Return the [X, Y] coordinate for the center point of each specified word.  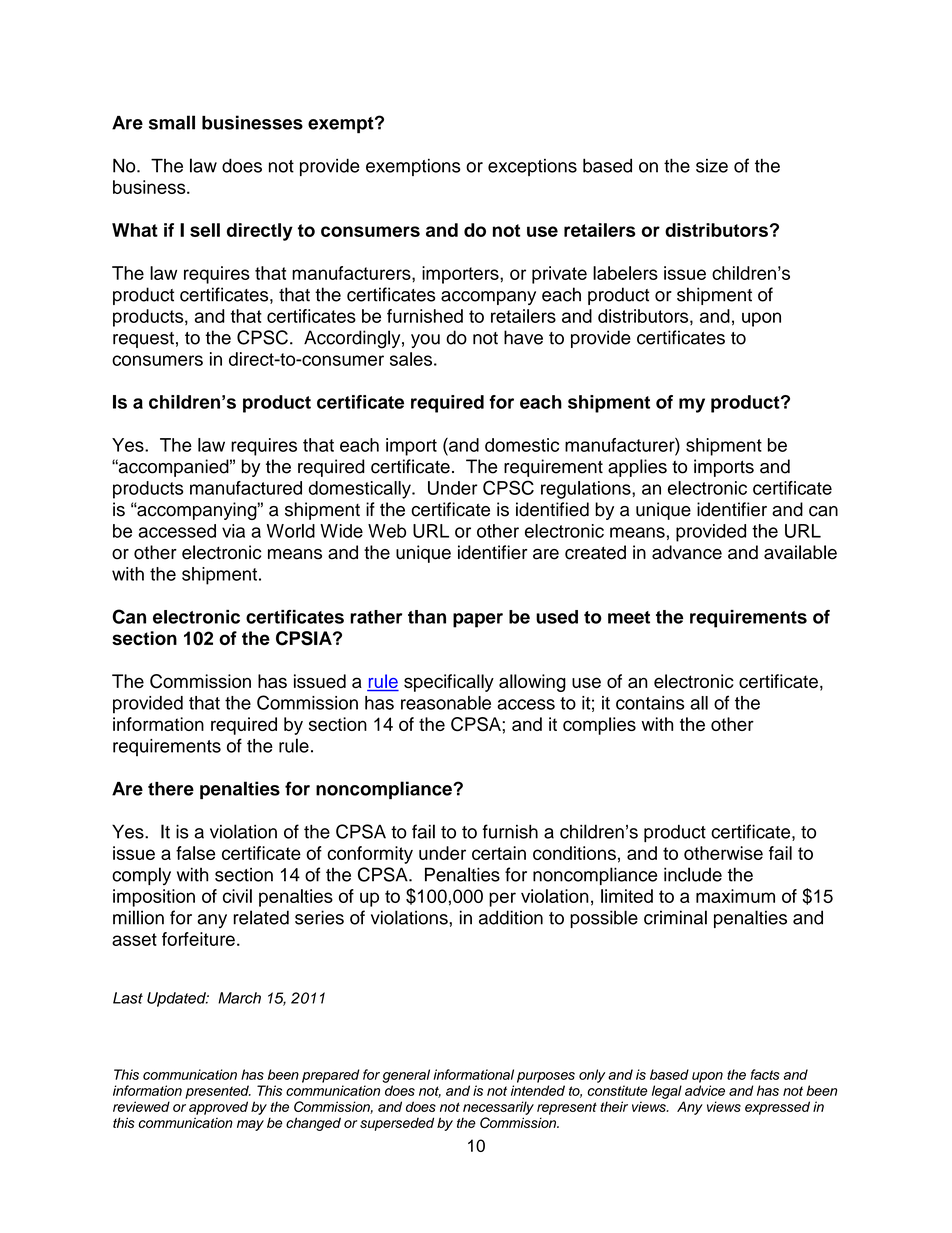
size [712, 166]
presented [218, 1092]
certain [499, 853]
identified [552, 509]
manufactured [246, 488]
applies [637, 468]
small [172, 122]
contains [650, 703]
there [171, 789]
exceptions [532, 167]
